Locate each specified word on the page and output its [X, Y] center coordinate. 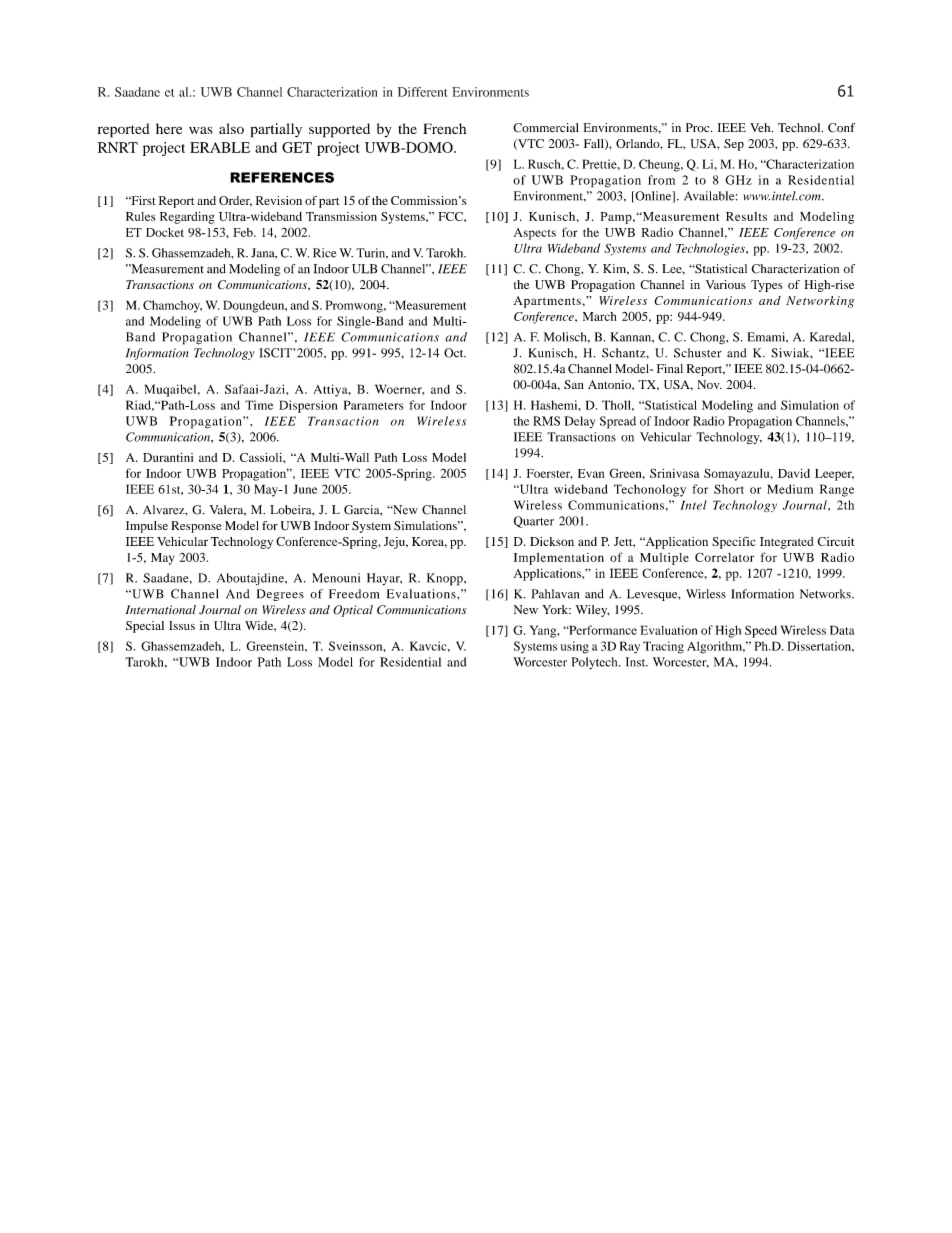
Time [259, 405]
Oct [455, 353]
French [444, 128]
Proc [699, 128]
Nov [709, 384]
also [231, 128]
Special [145, 627]
